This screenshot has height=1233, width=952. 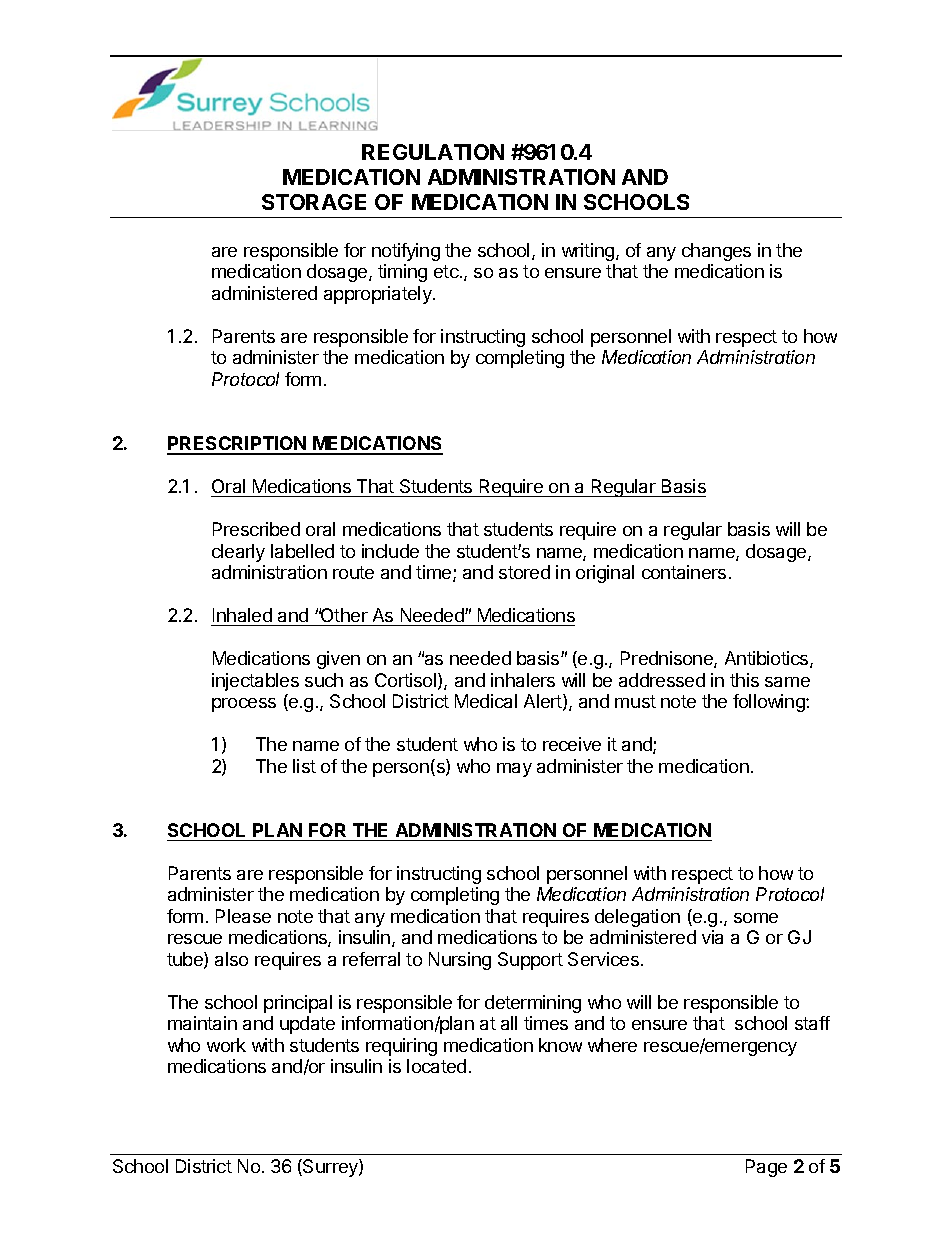 What do you see at coordinates (756, 918) in the screenshot?
I see `some` at bounding box center [756, 918].
